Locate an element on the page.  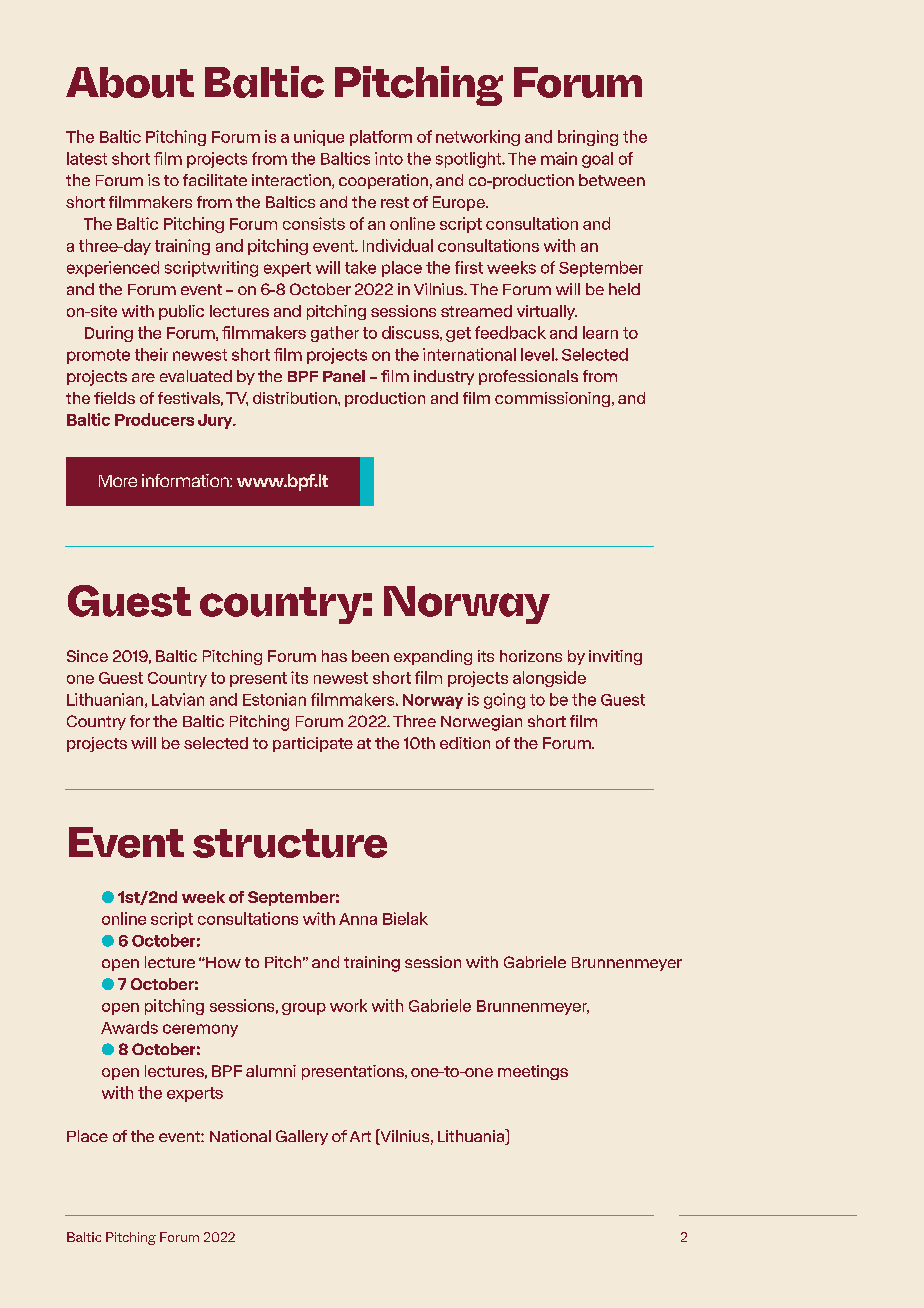
going is located at coordinates (504, 701).
